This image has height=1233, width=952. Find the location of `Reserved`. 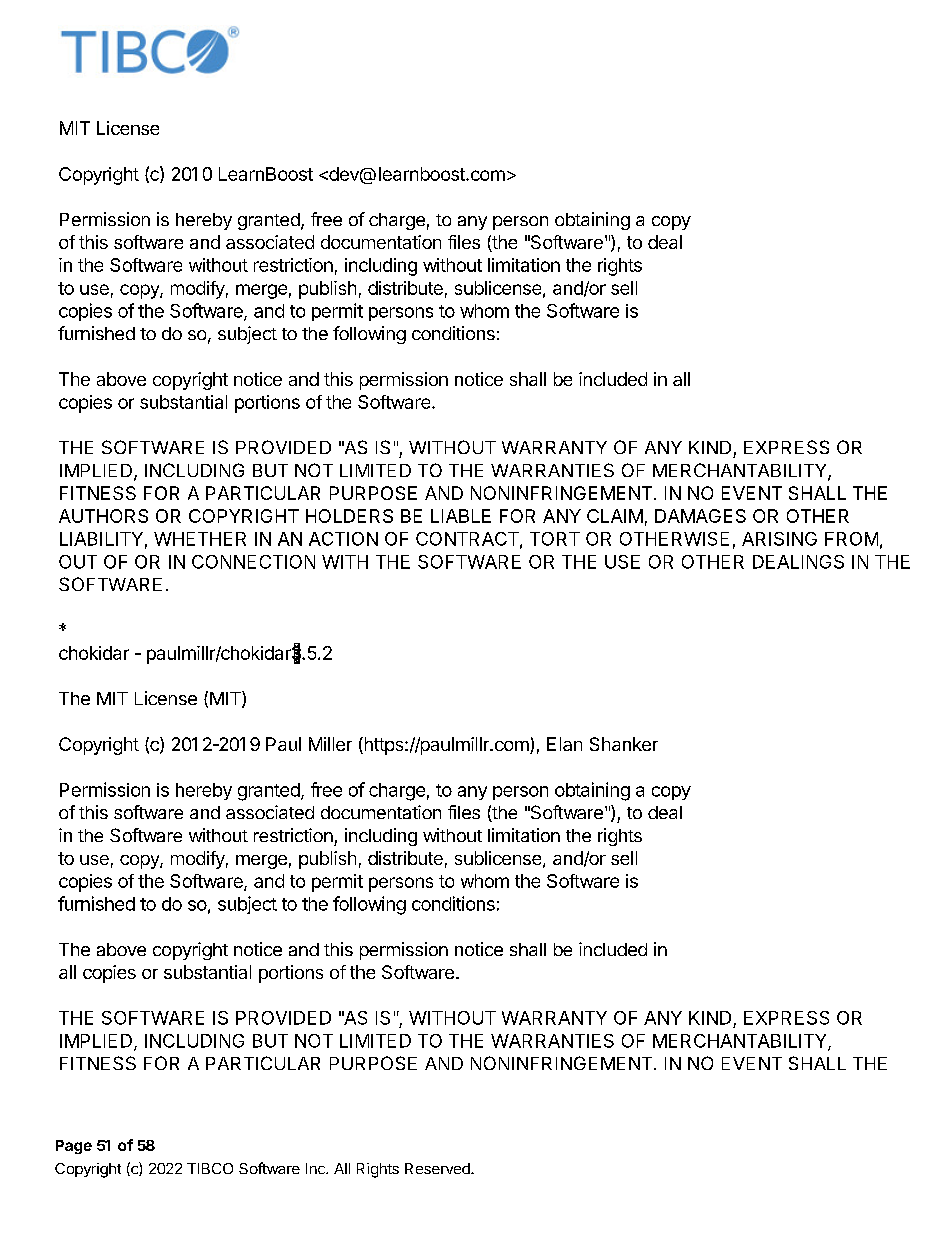

Reserved is located at coordinates (438, 1168).
